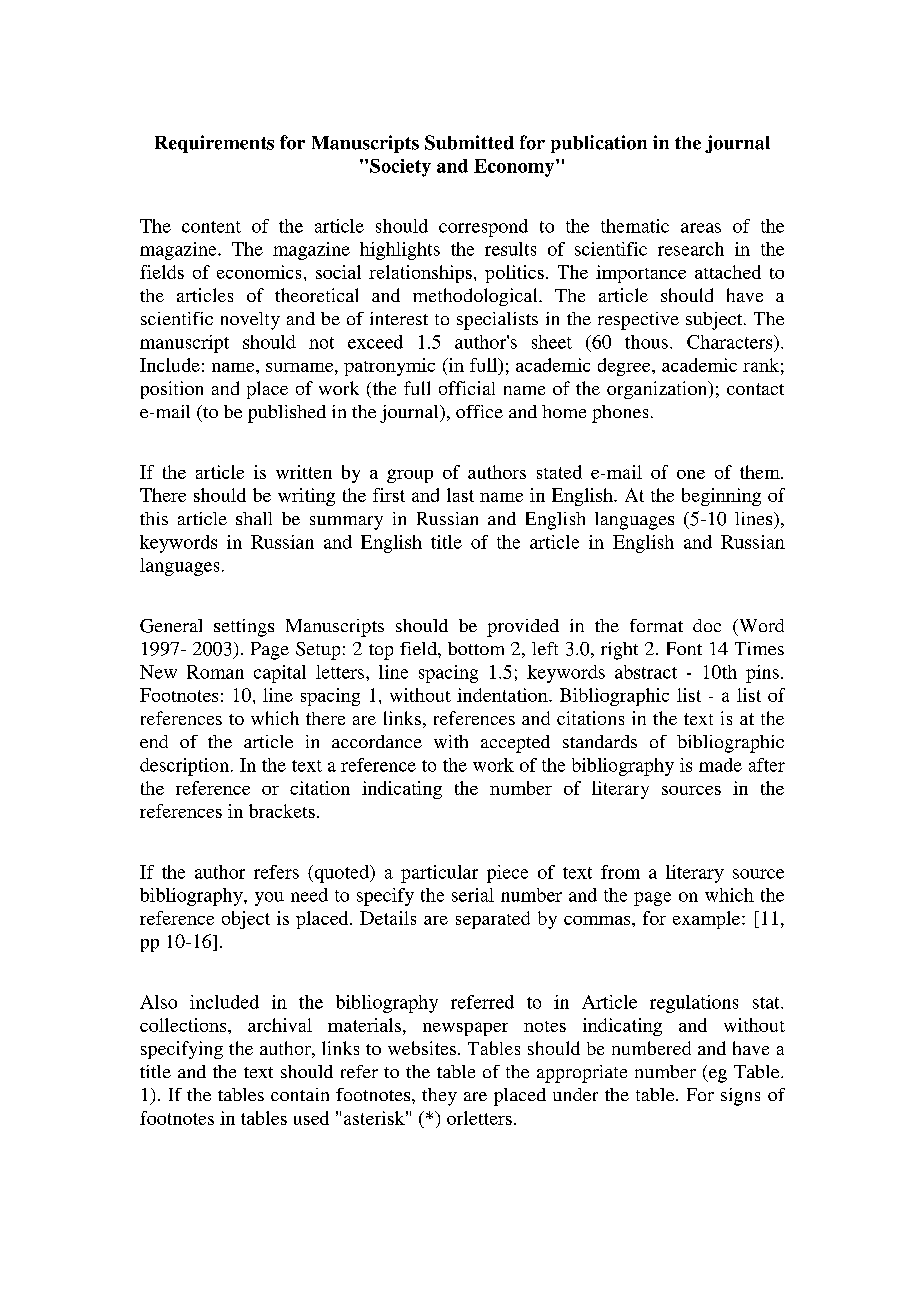 Image resolution: width=924 pixels, height=1308 pixels. What do you see at coordinates (740, 1097) in the screenshot?
I see `signs` at bounding box center [740, 1097].
